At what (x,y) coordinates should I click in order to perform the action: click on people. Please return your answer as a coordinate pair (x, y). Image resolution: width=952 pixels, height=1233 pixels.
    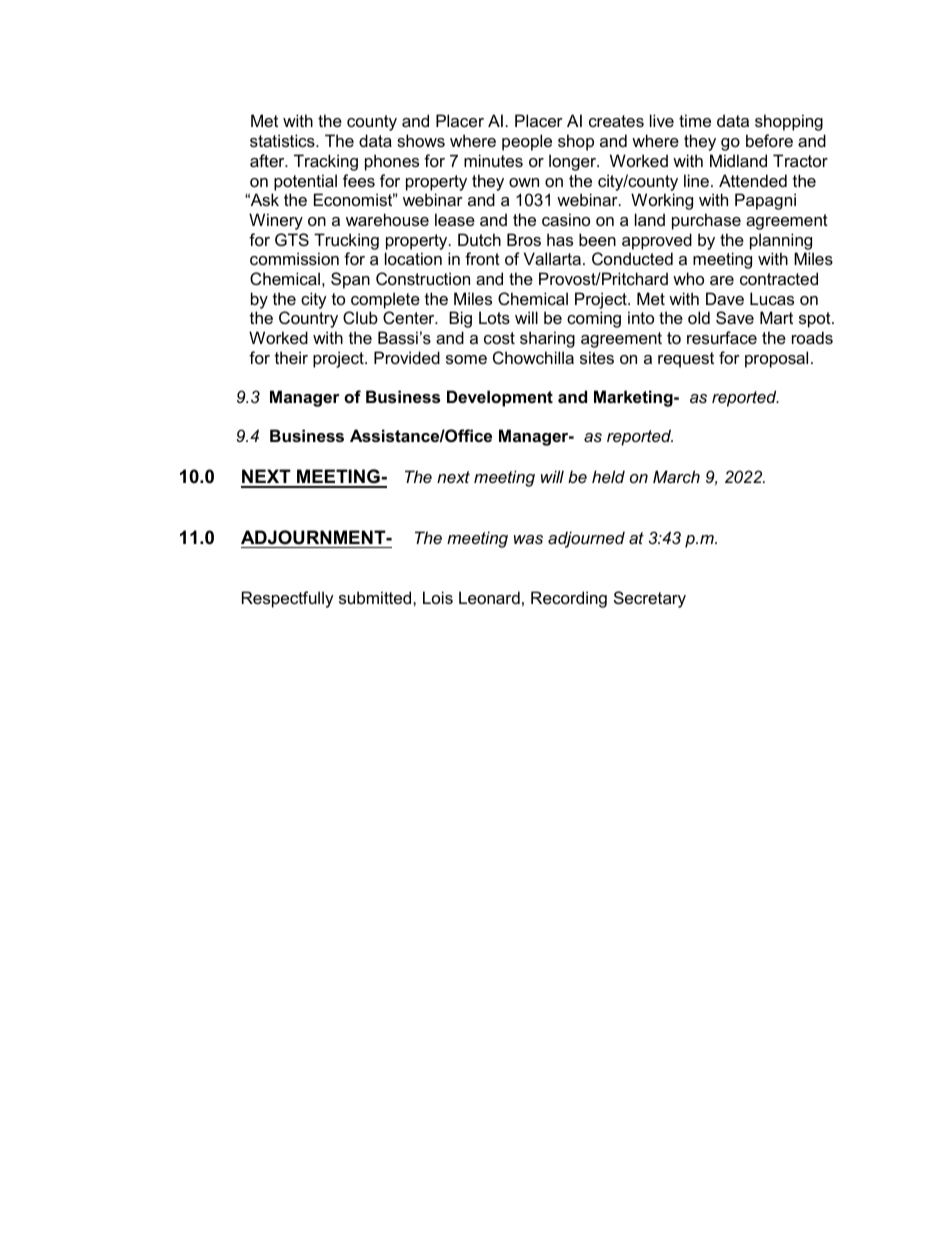
    Looking at the image, I should click on (527, 142).
